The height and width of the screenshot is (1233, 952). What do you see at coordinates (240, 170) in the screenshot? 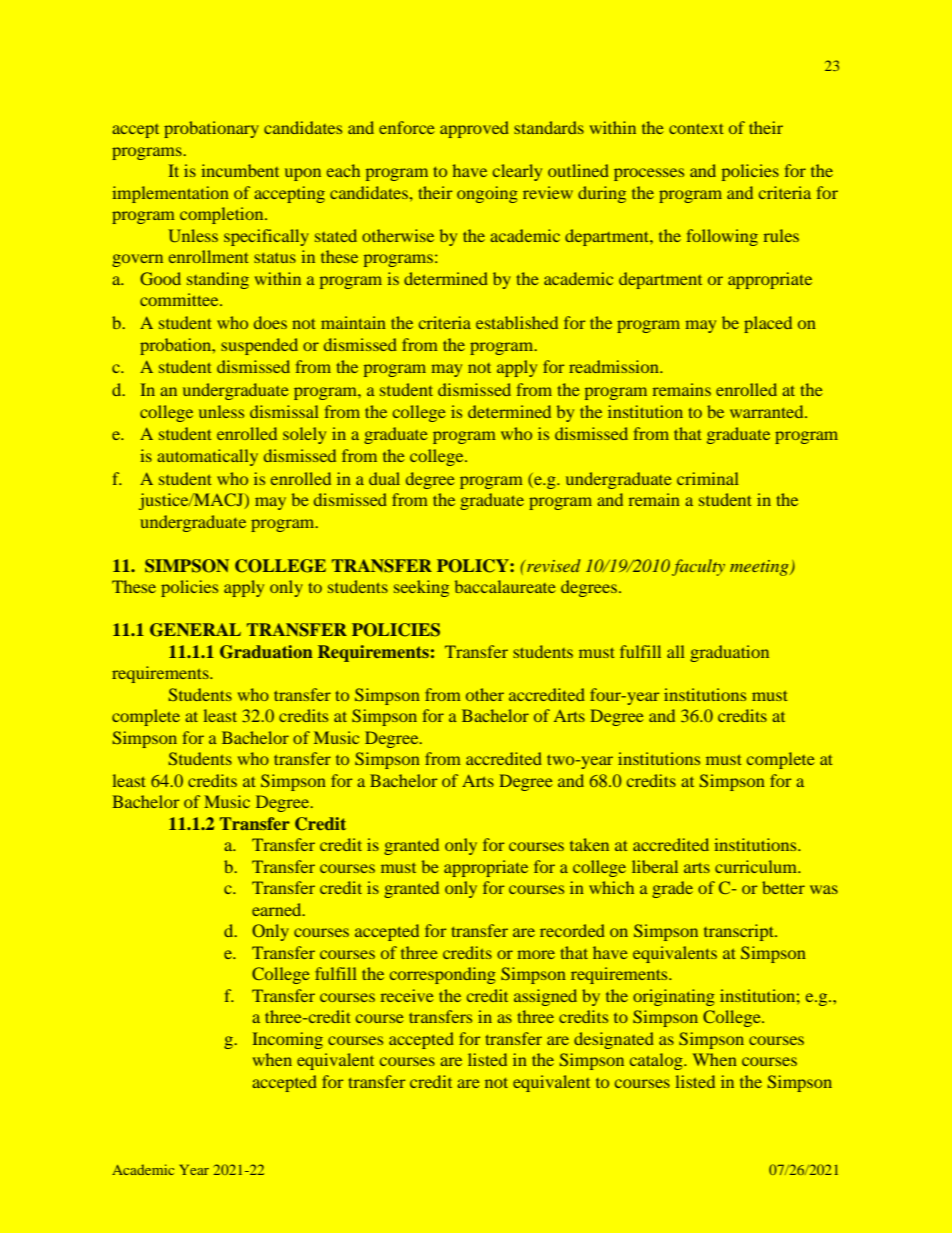
I see `incumbent` at bounding box center [240, 170].
